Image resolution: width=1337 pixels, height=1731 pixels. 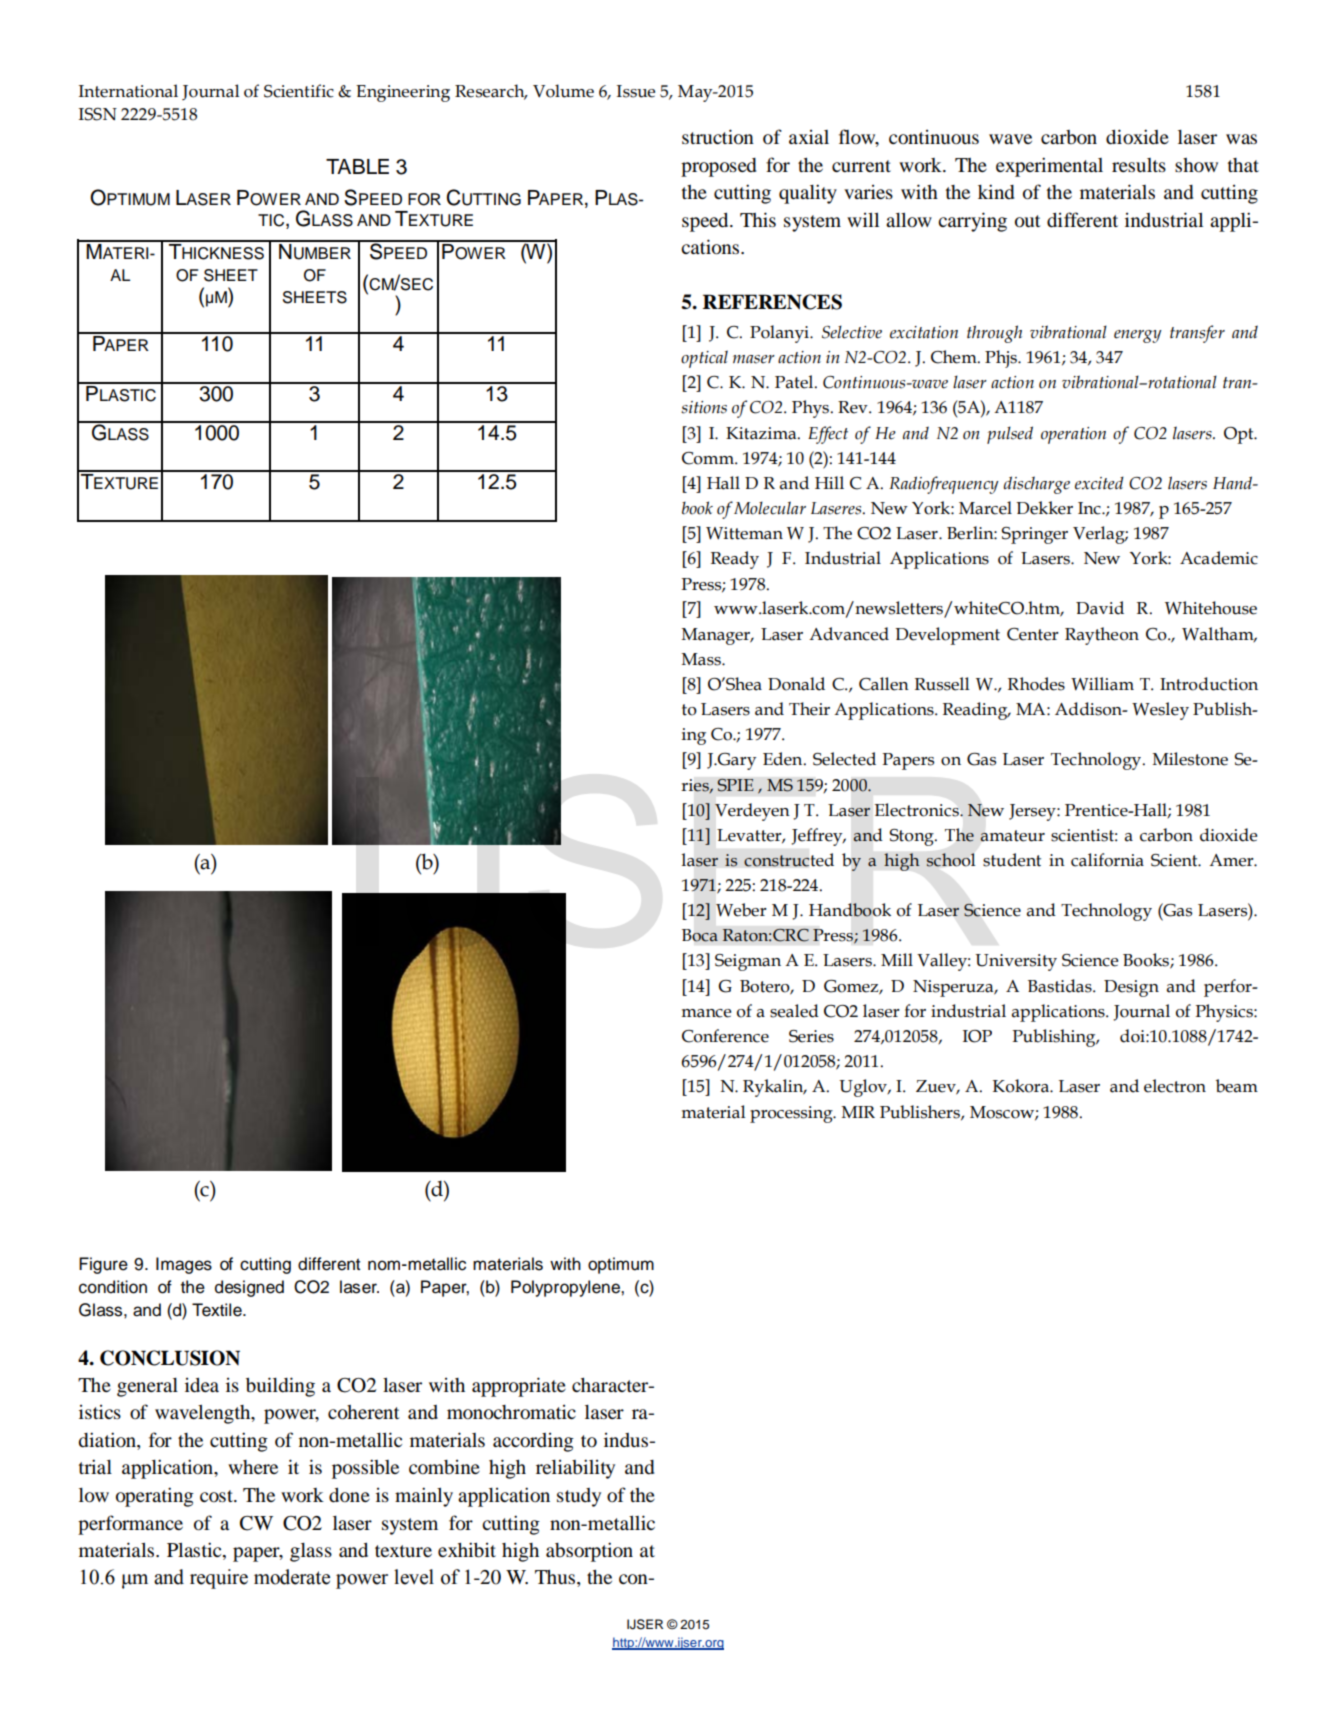 I want to click on results, so click(x=1139, y=165).
